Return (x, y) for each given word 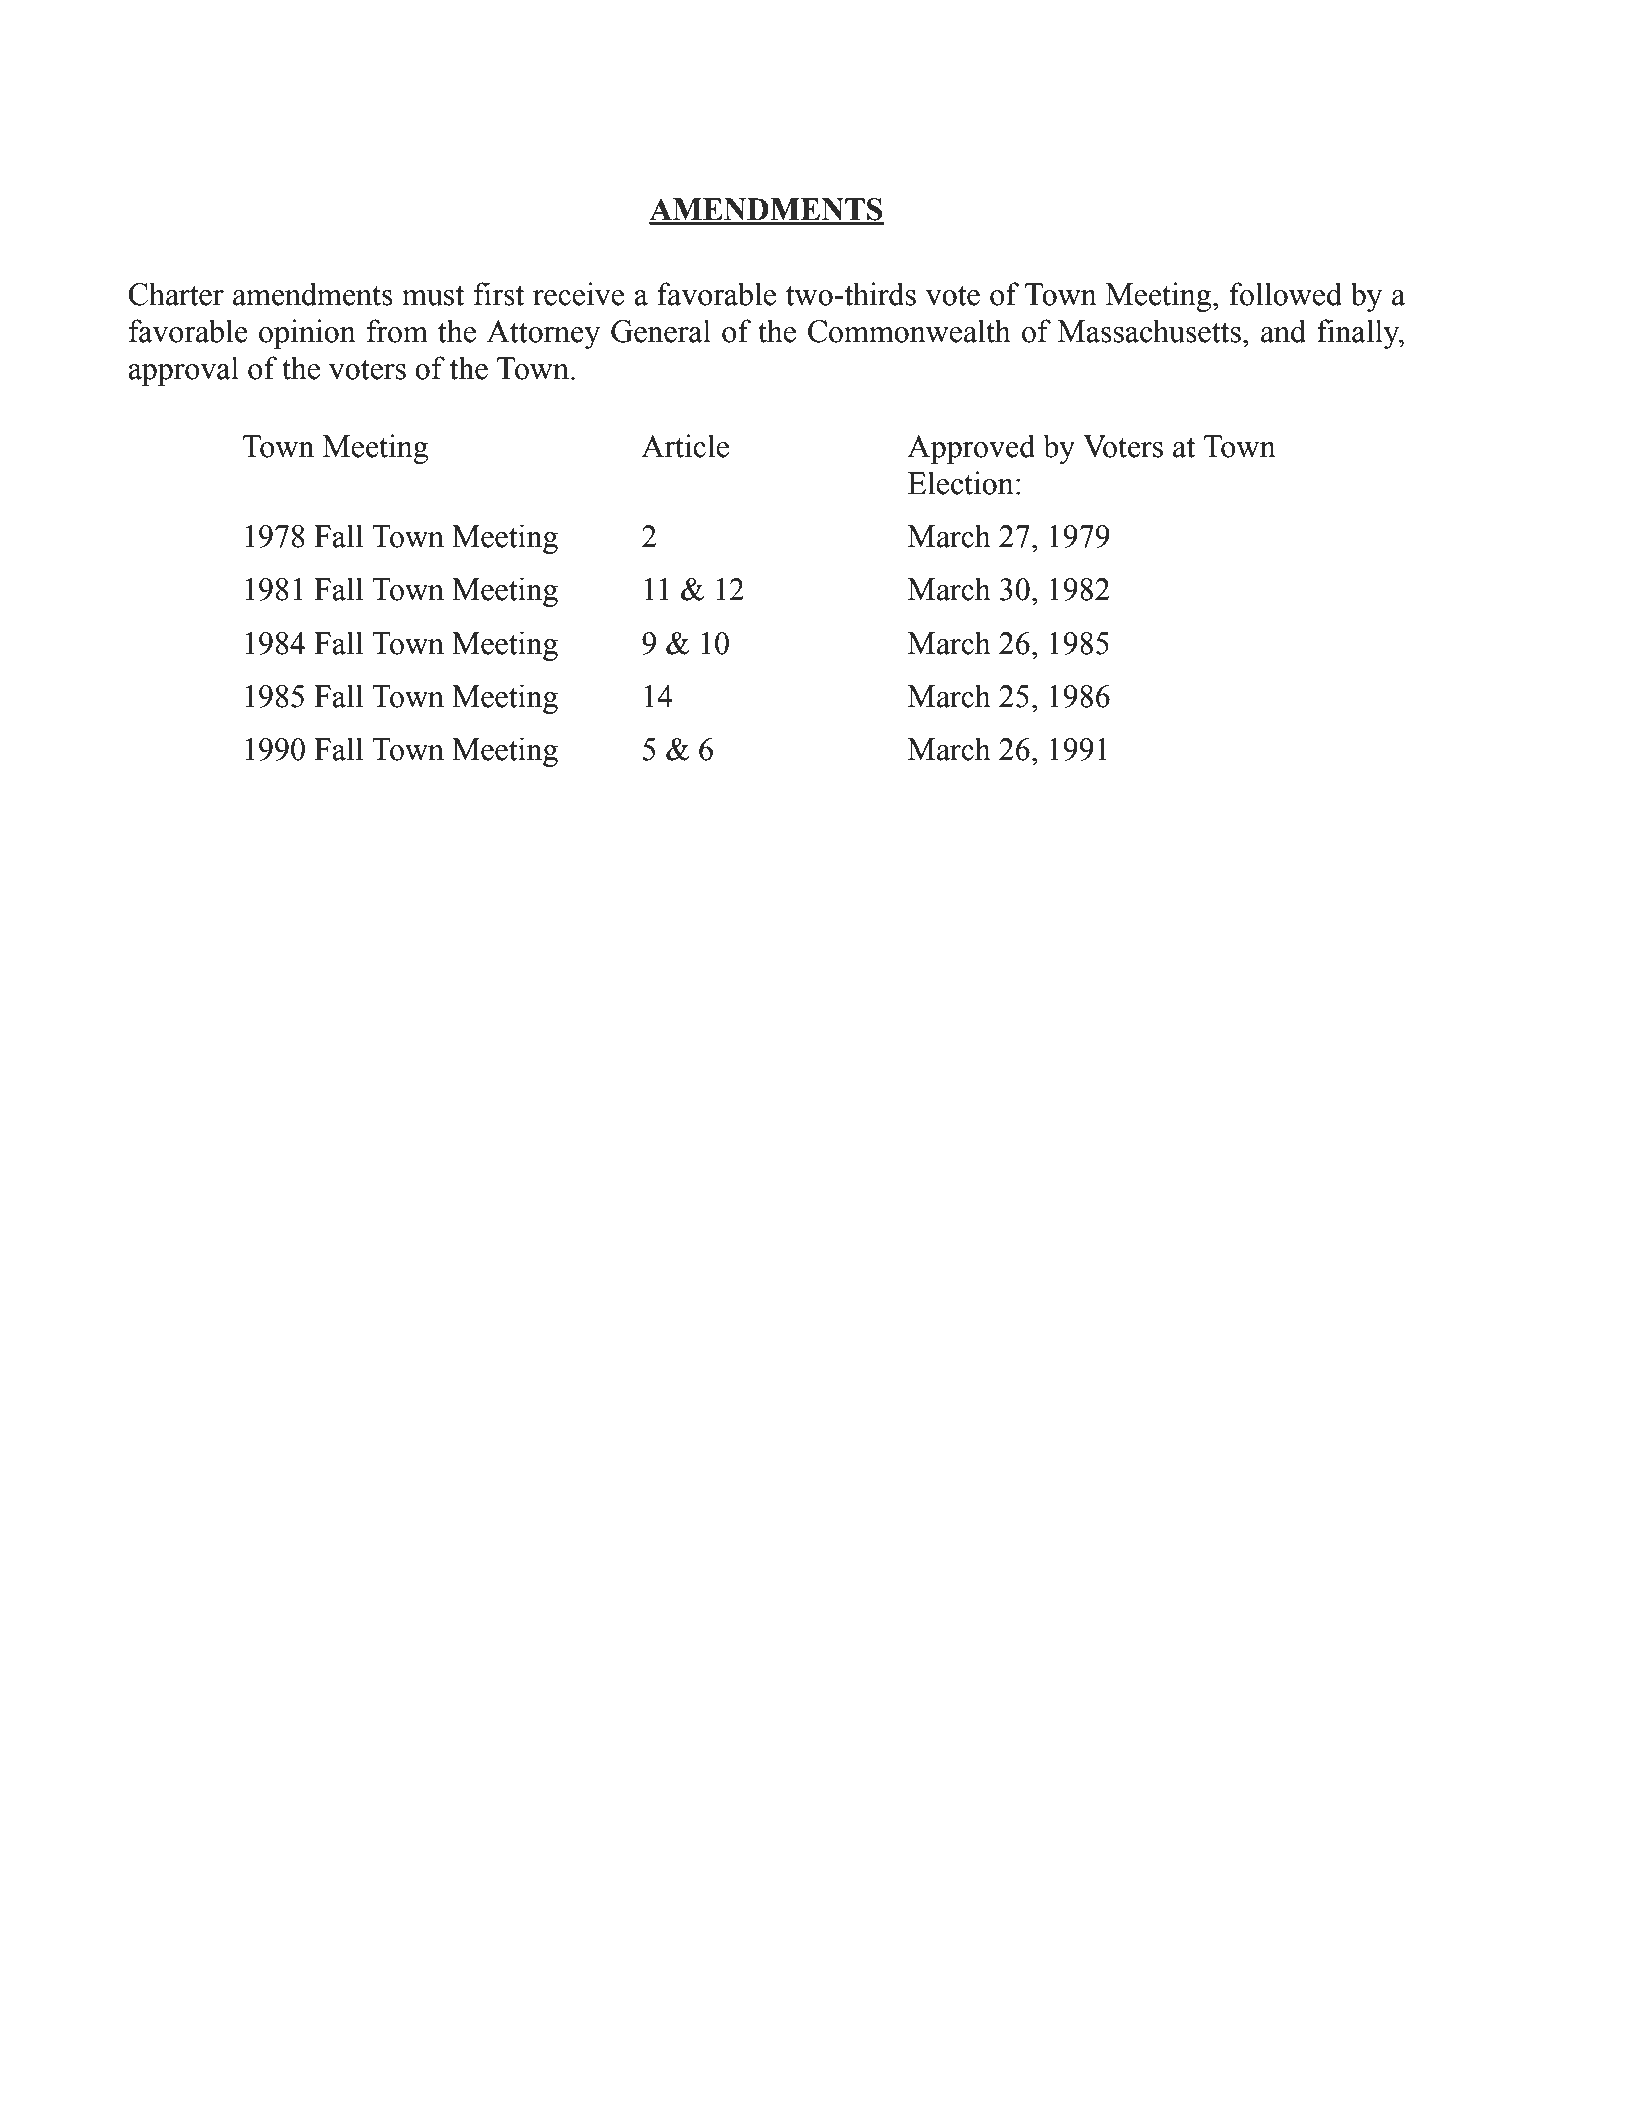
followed (1285, 294)
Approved (971, 449)
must (433, 295)
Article (685, 446)
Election (961, 483)
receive (578, 294)
